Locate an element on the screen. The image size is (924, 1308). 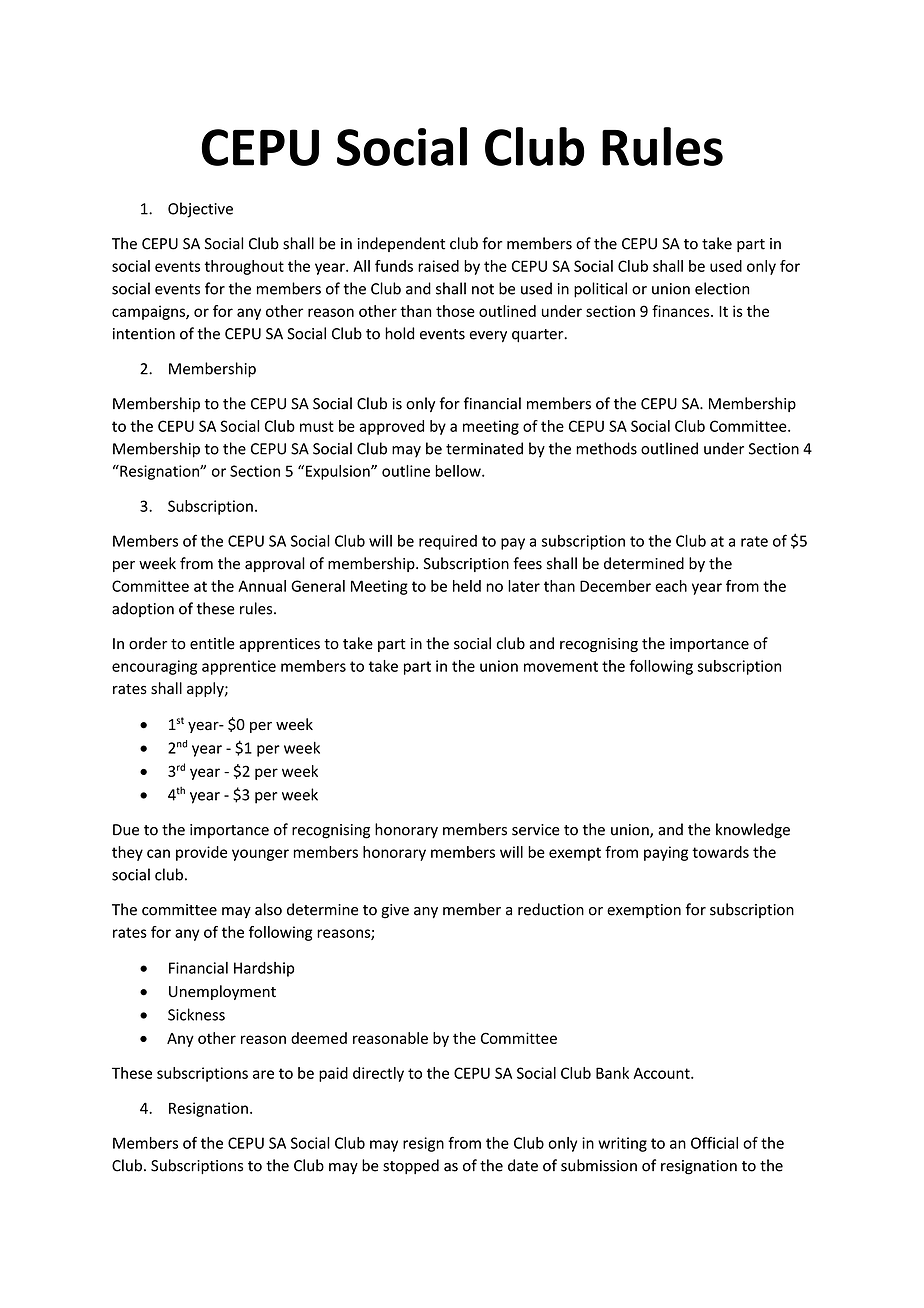
approval is located at coordinates (275, 564).
